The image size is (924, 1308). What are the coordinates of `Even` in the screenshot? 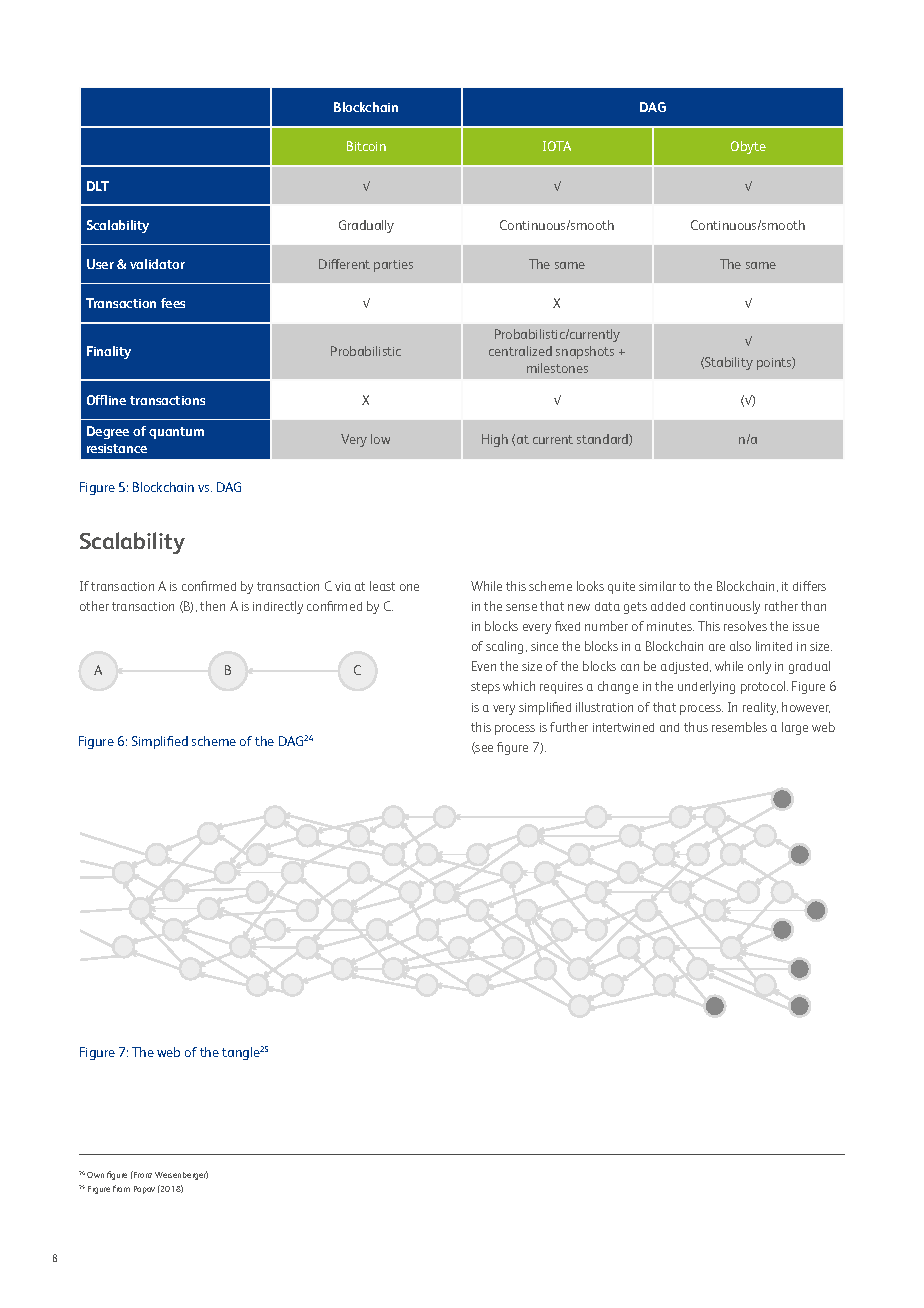 It's located at (484, 666).
